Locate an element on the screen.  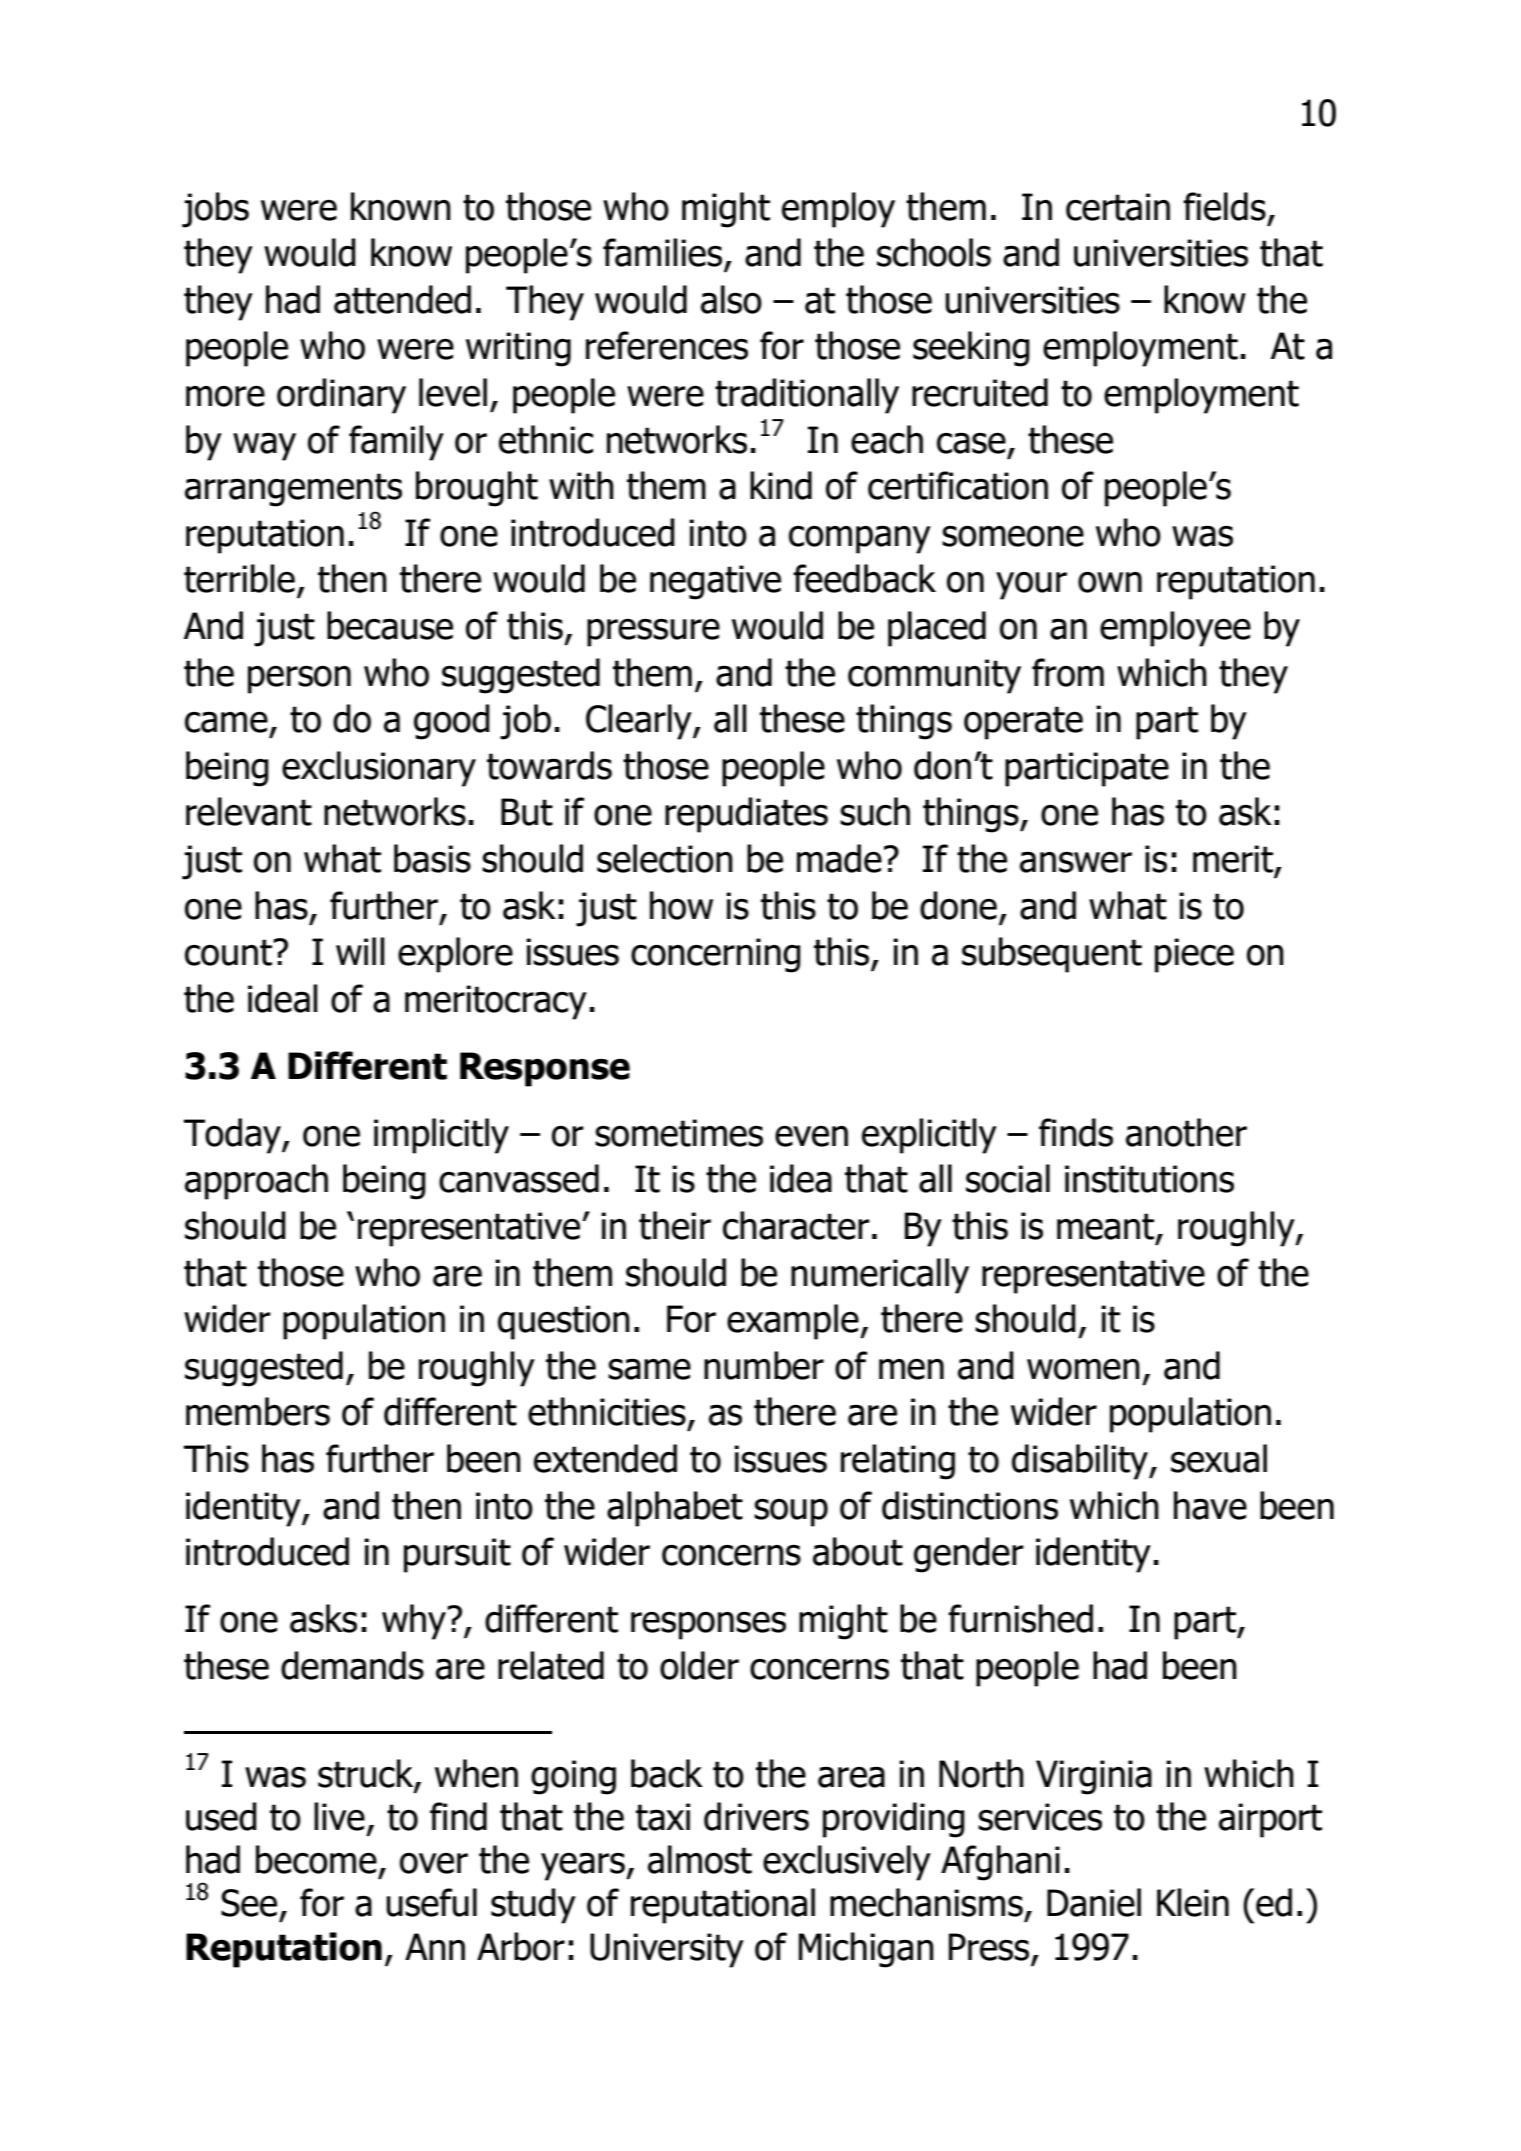
almost is located at coordinates (700, 1859).
